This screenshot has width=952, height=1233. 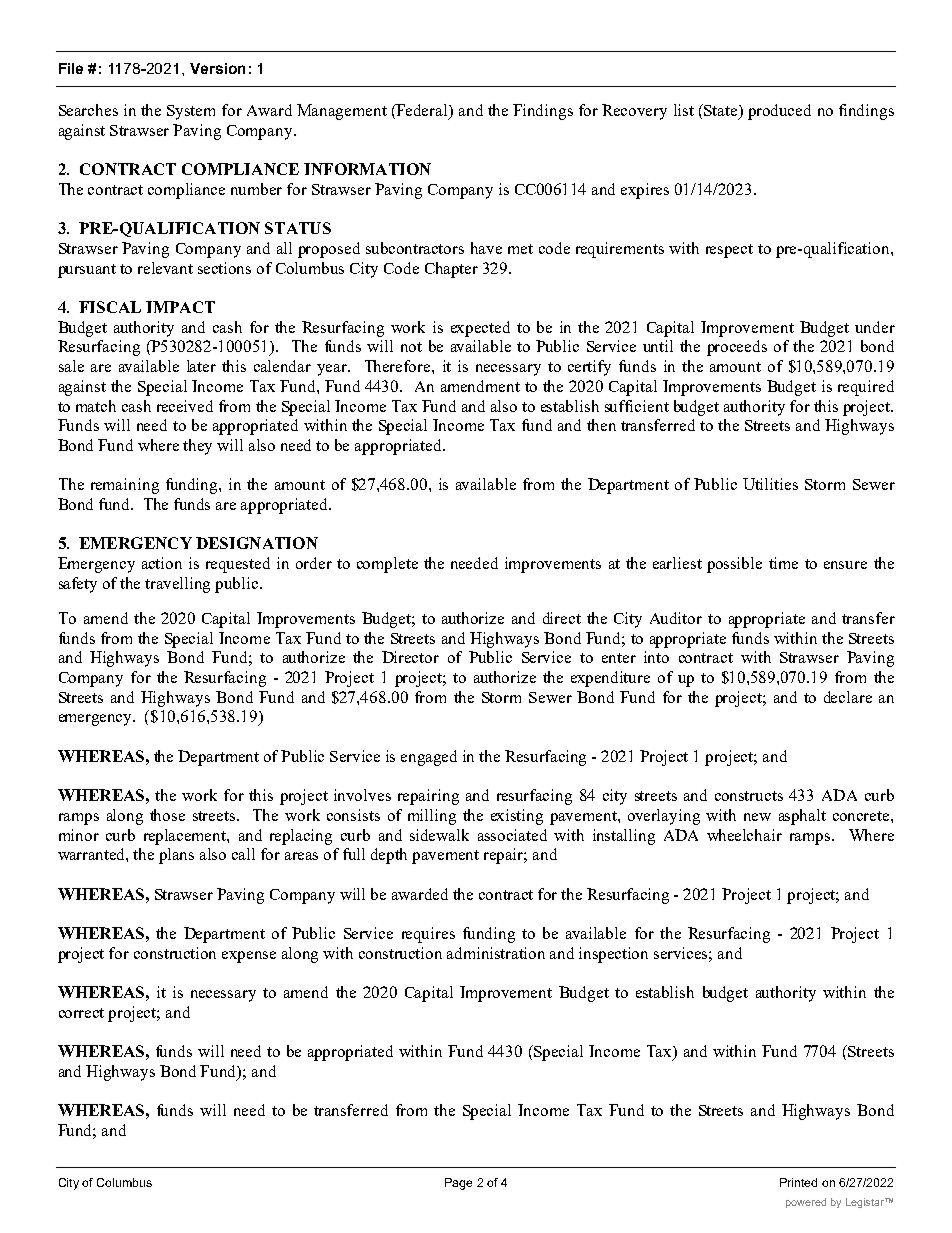 I want to click on Federal, so click(x=422, y=111).
